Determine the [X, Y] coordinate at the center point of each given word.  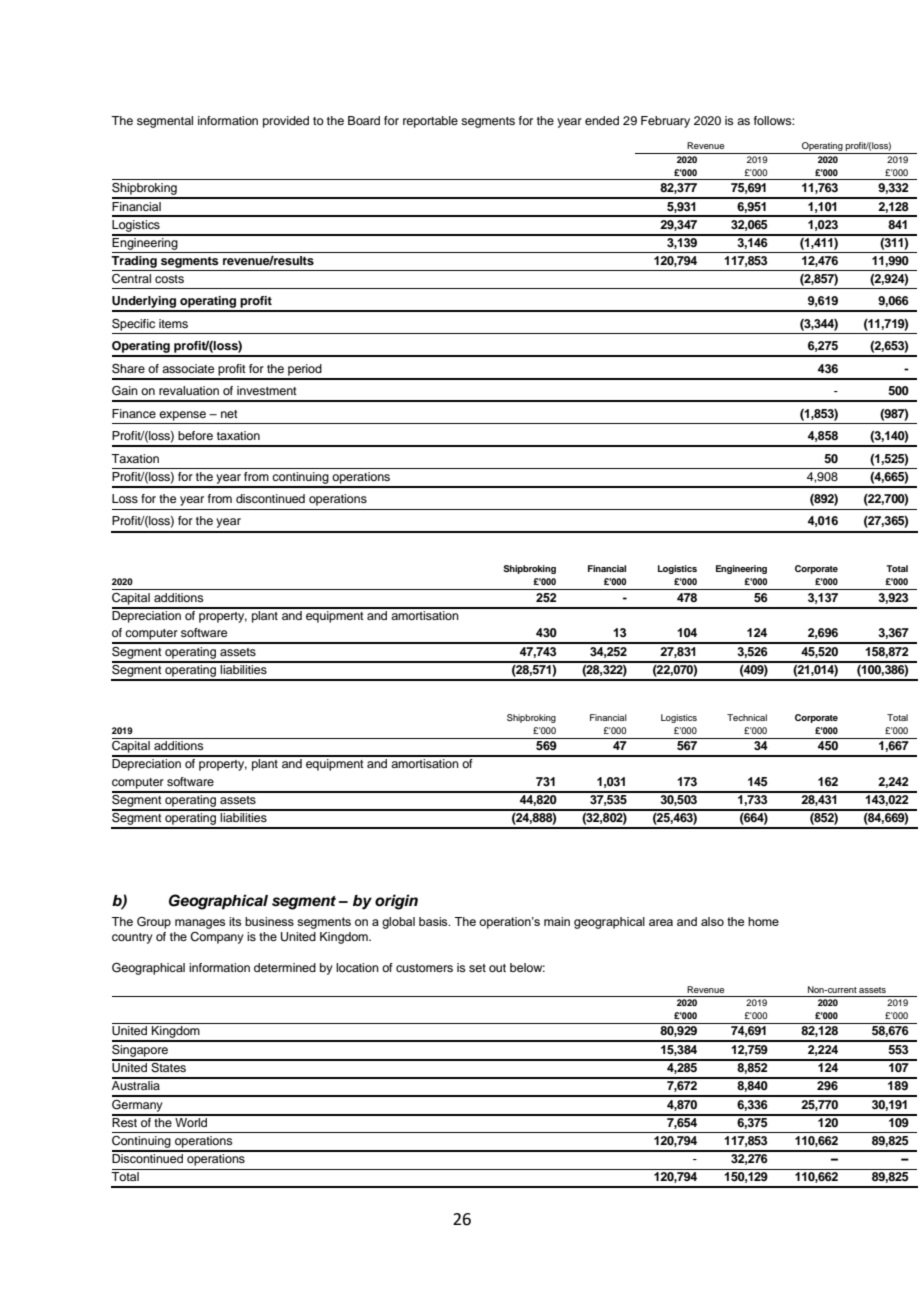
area [661, 922]
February [665, 122]
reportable [430, 122]
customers [424, 968]
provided [286, 122]
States [168, 1066]
